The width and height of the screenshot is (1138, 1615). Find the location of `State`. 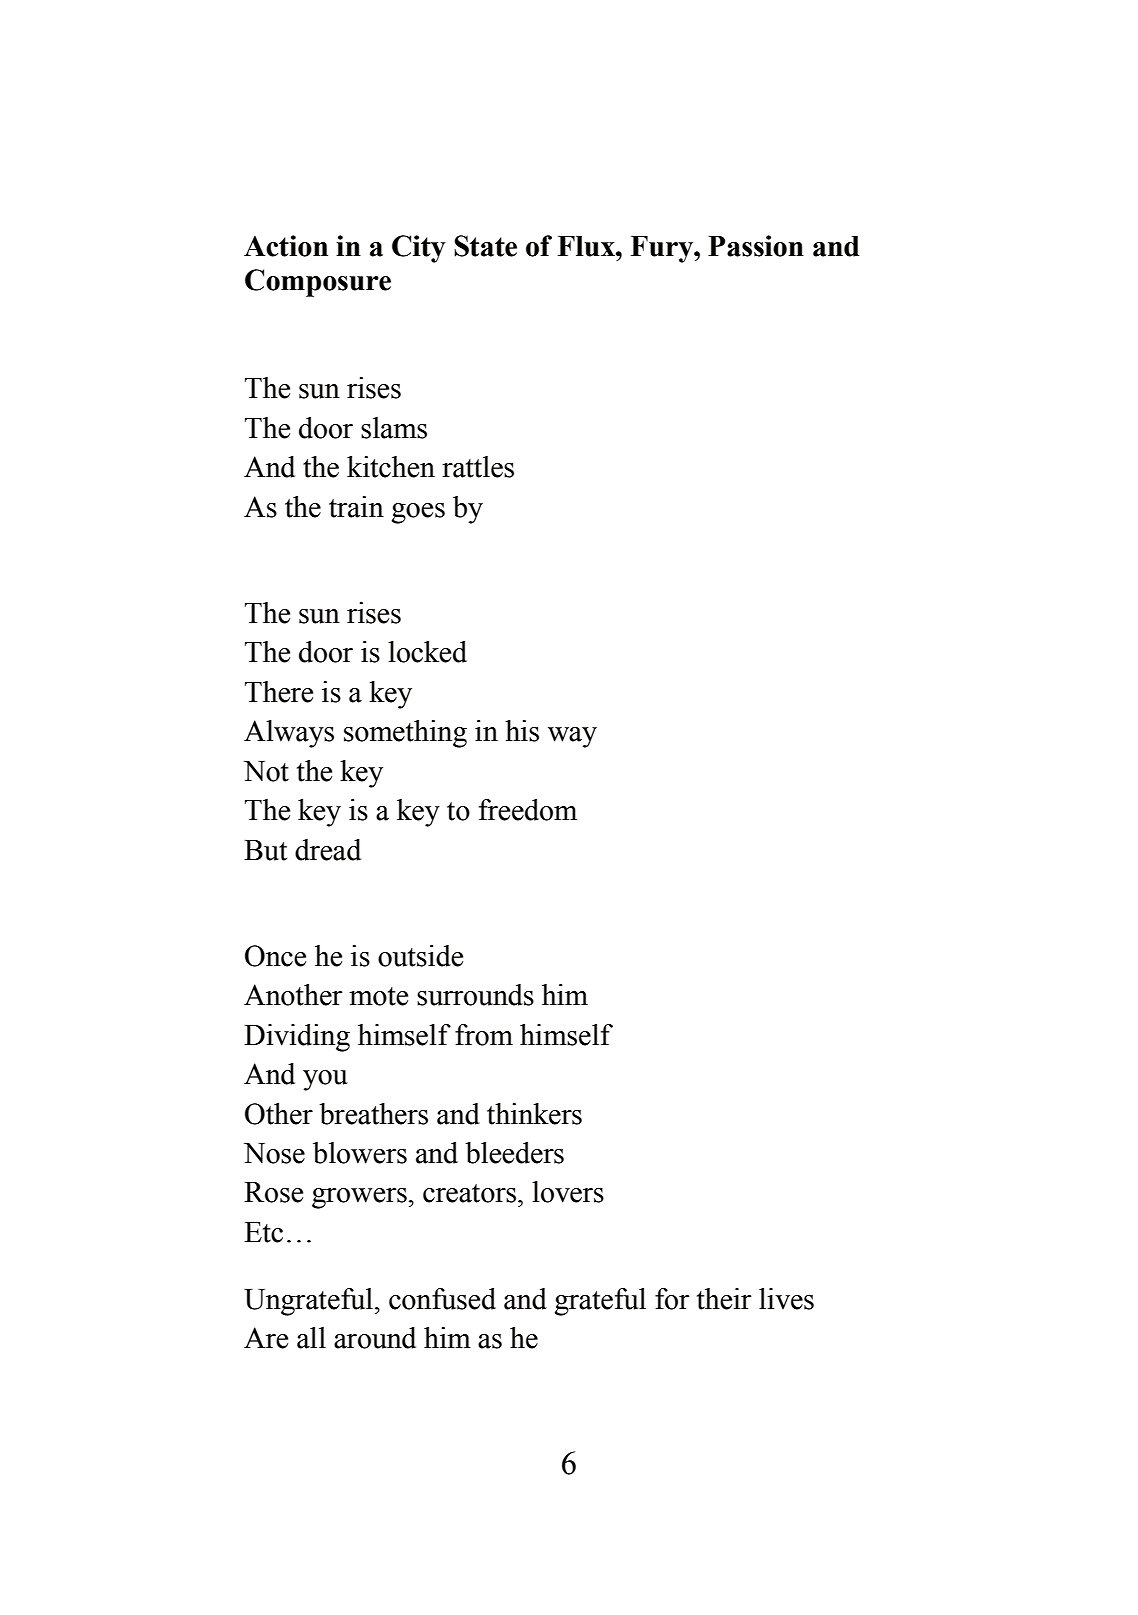

State is located at coordinates (485, 246).
